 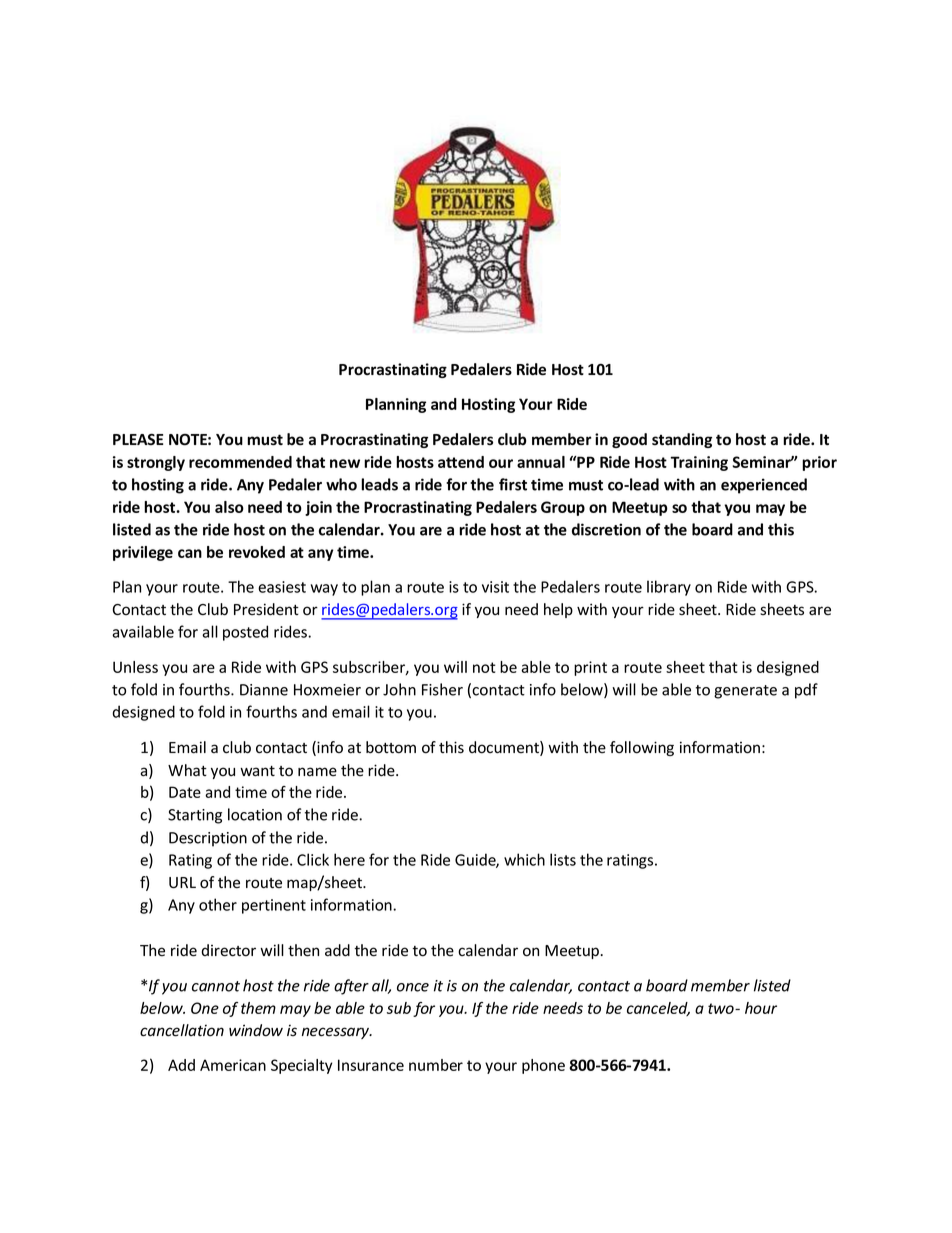 I want to click on recommended, so click(x=240, y=462).
